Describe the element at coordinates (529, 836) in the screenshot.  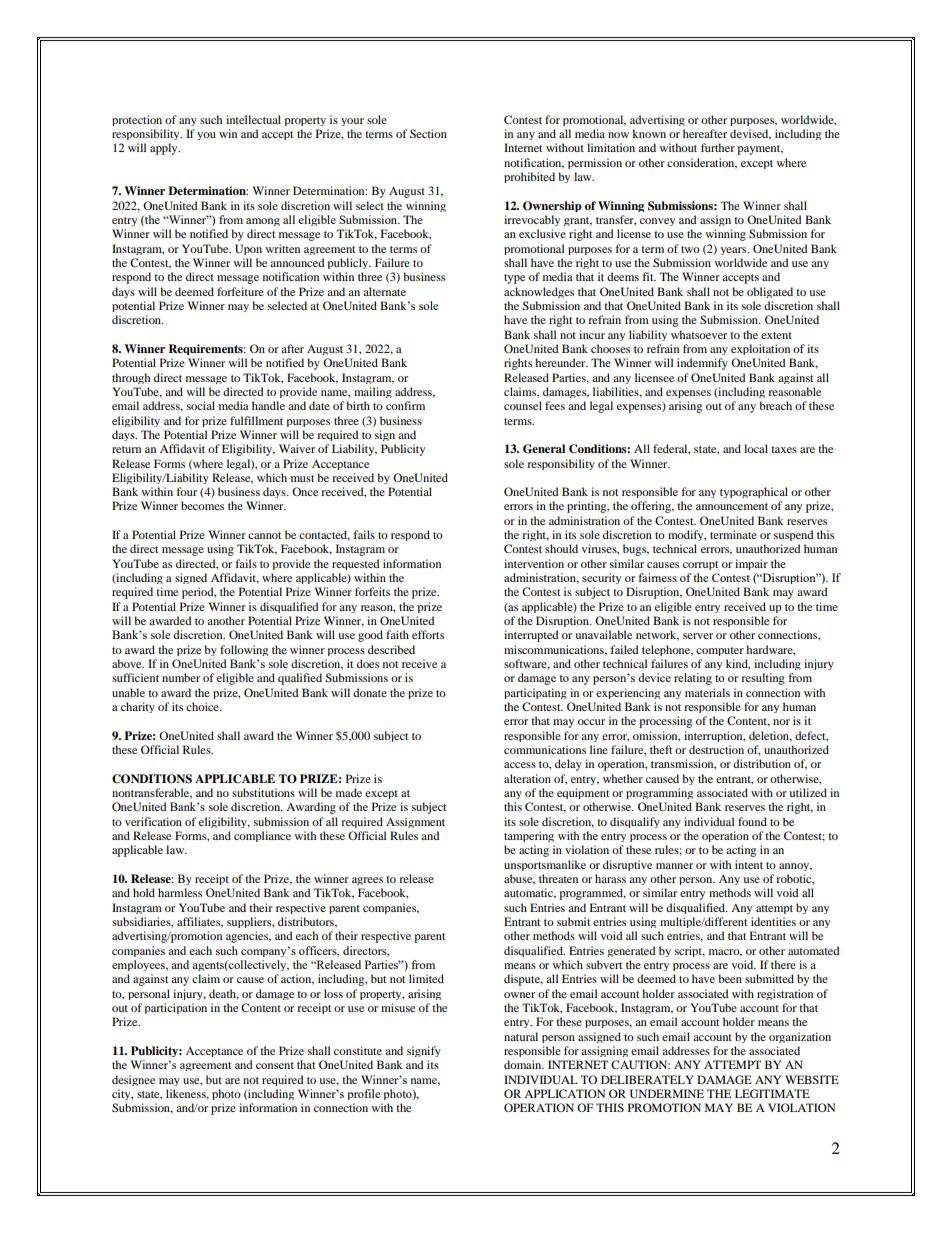
I see `tampering` at that location.
